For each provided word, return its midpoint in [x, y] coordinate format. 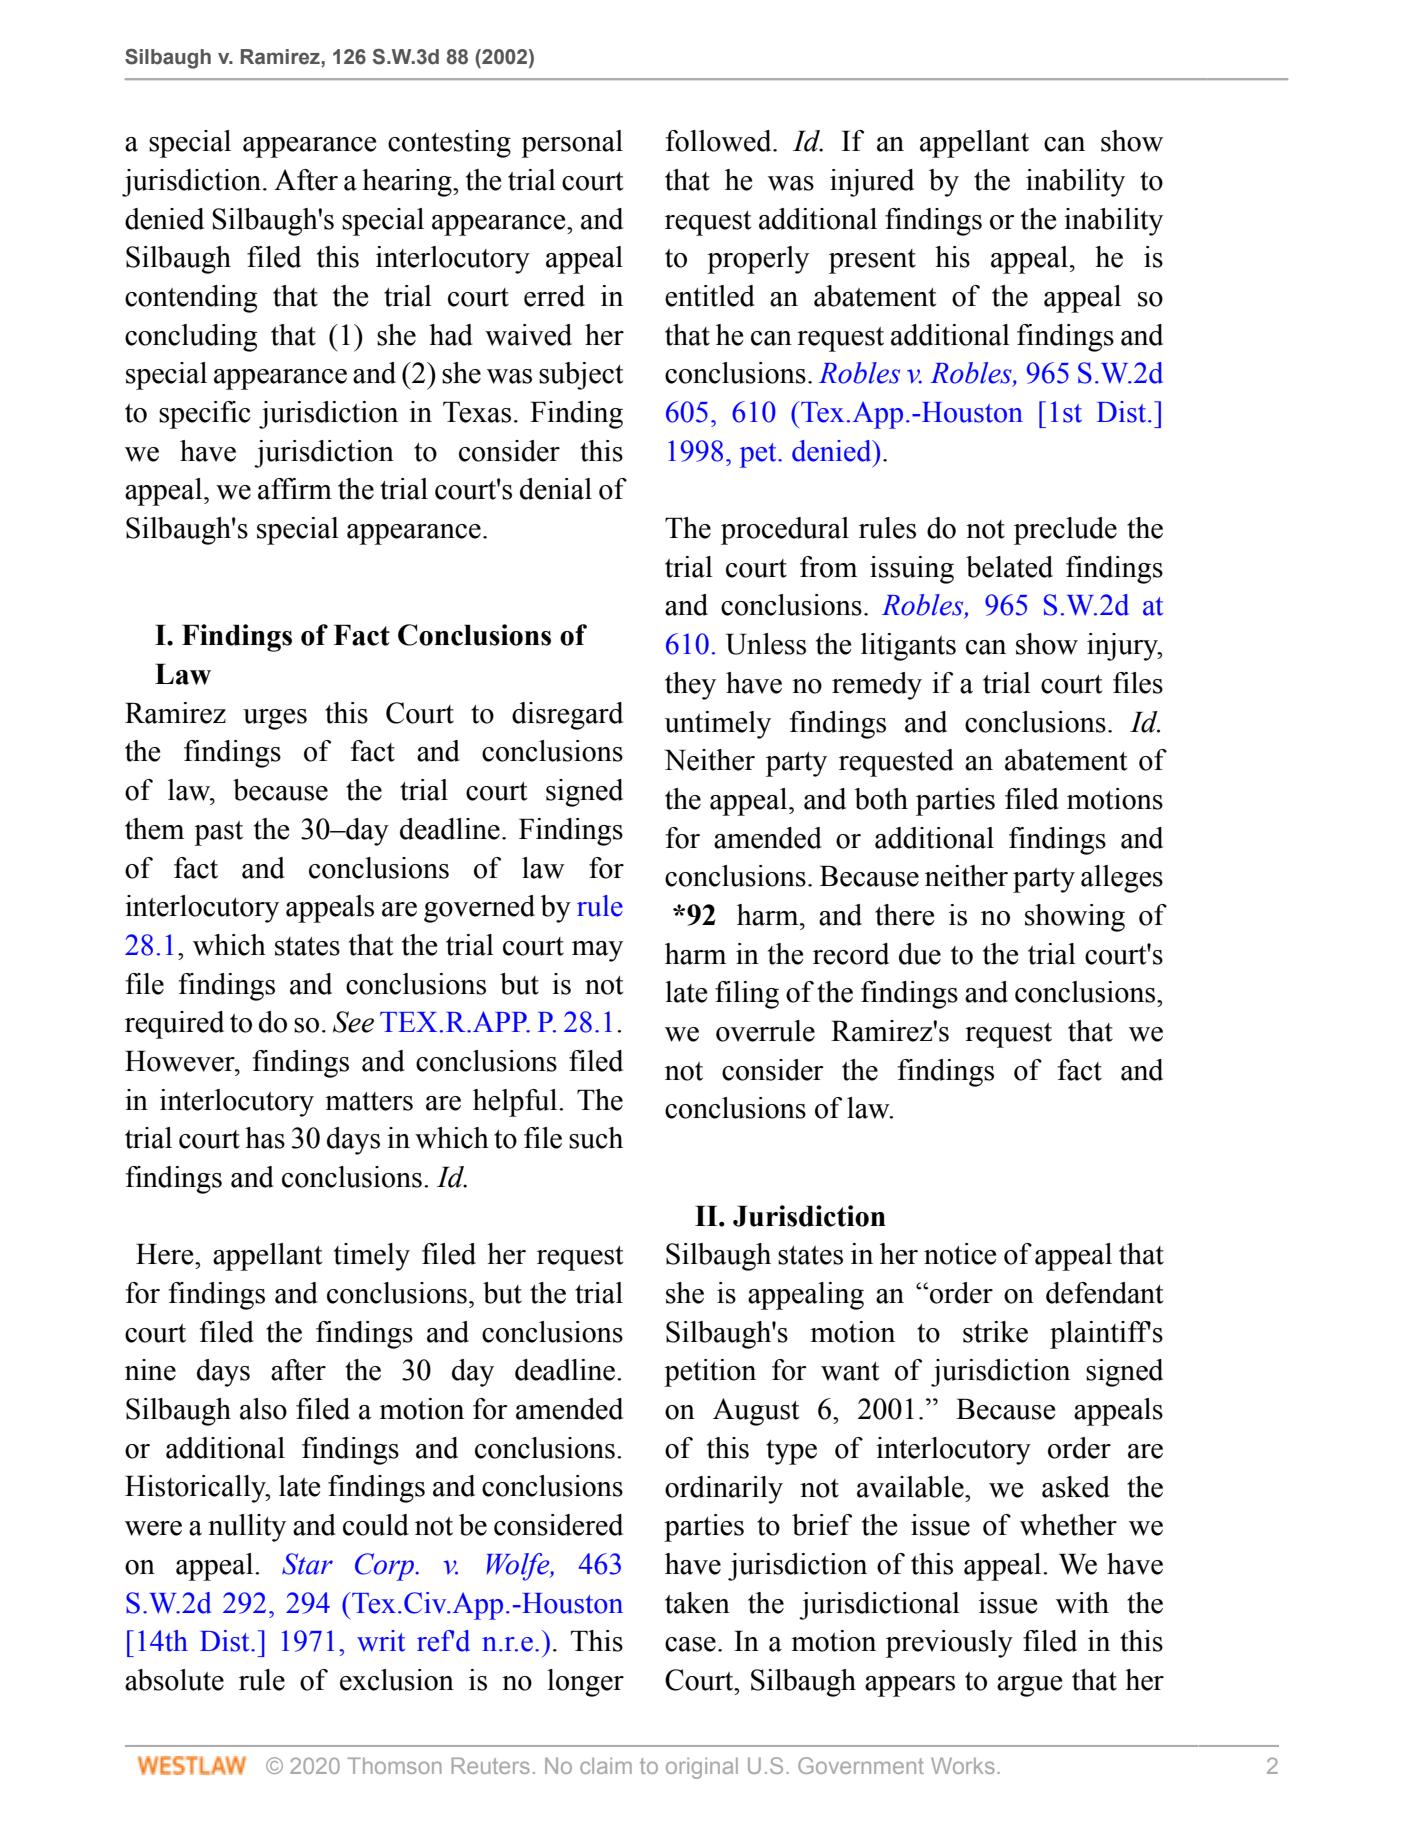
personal [572, 144]
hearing [408, 183]
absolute [174, 1680]
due [920, 954]
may [597, 951]
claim [606, 1765]
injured [872, 183]
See [353, 1022]
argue [1029, 1686]
